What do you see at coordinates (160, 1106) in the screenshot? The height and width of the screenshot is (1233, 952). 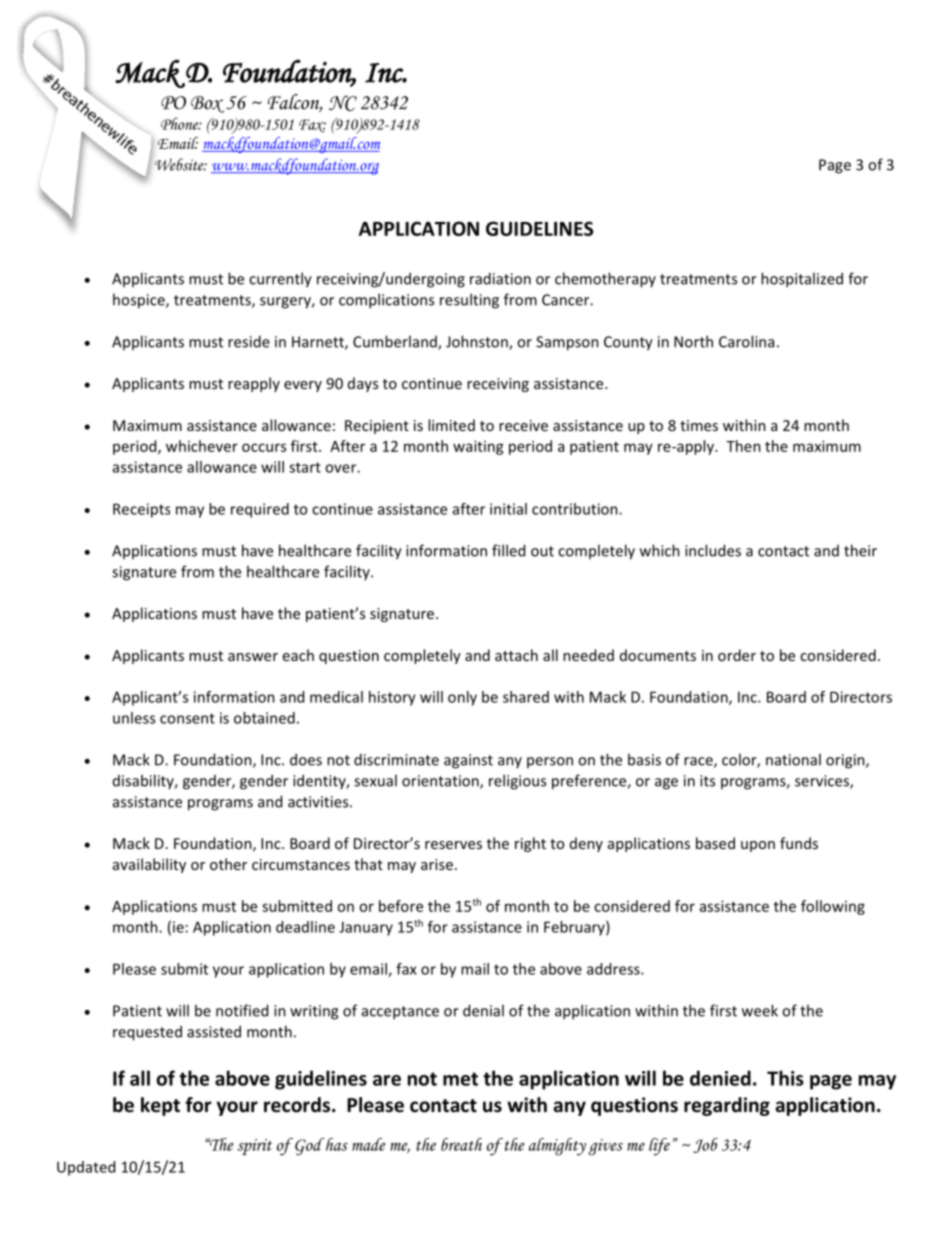 I see `kept` at bounding box center [160, 1106].
